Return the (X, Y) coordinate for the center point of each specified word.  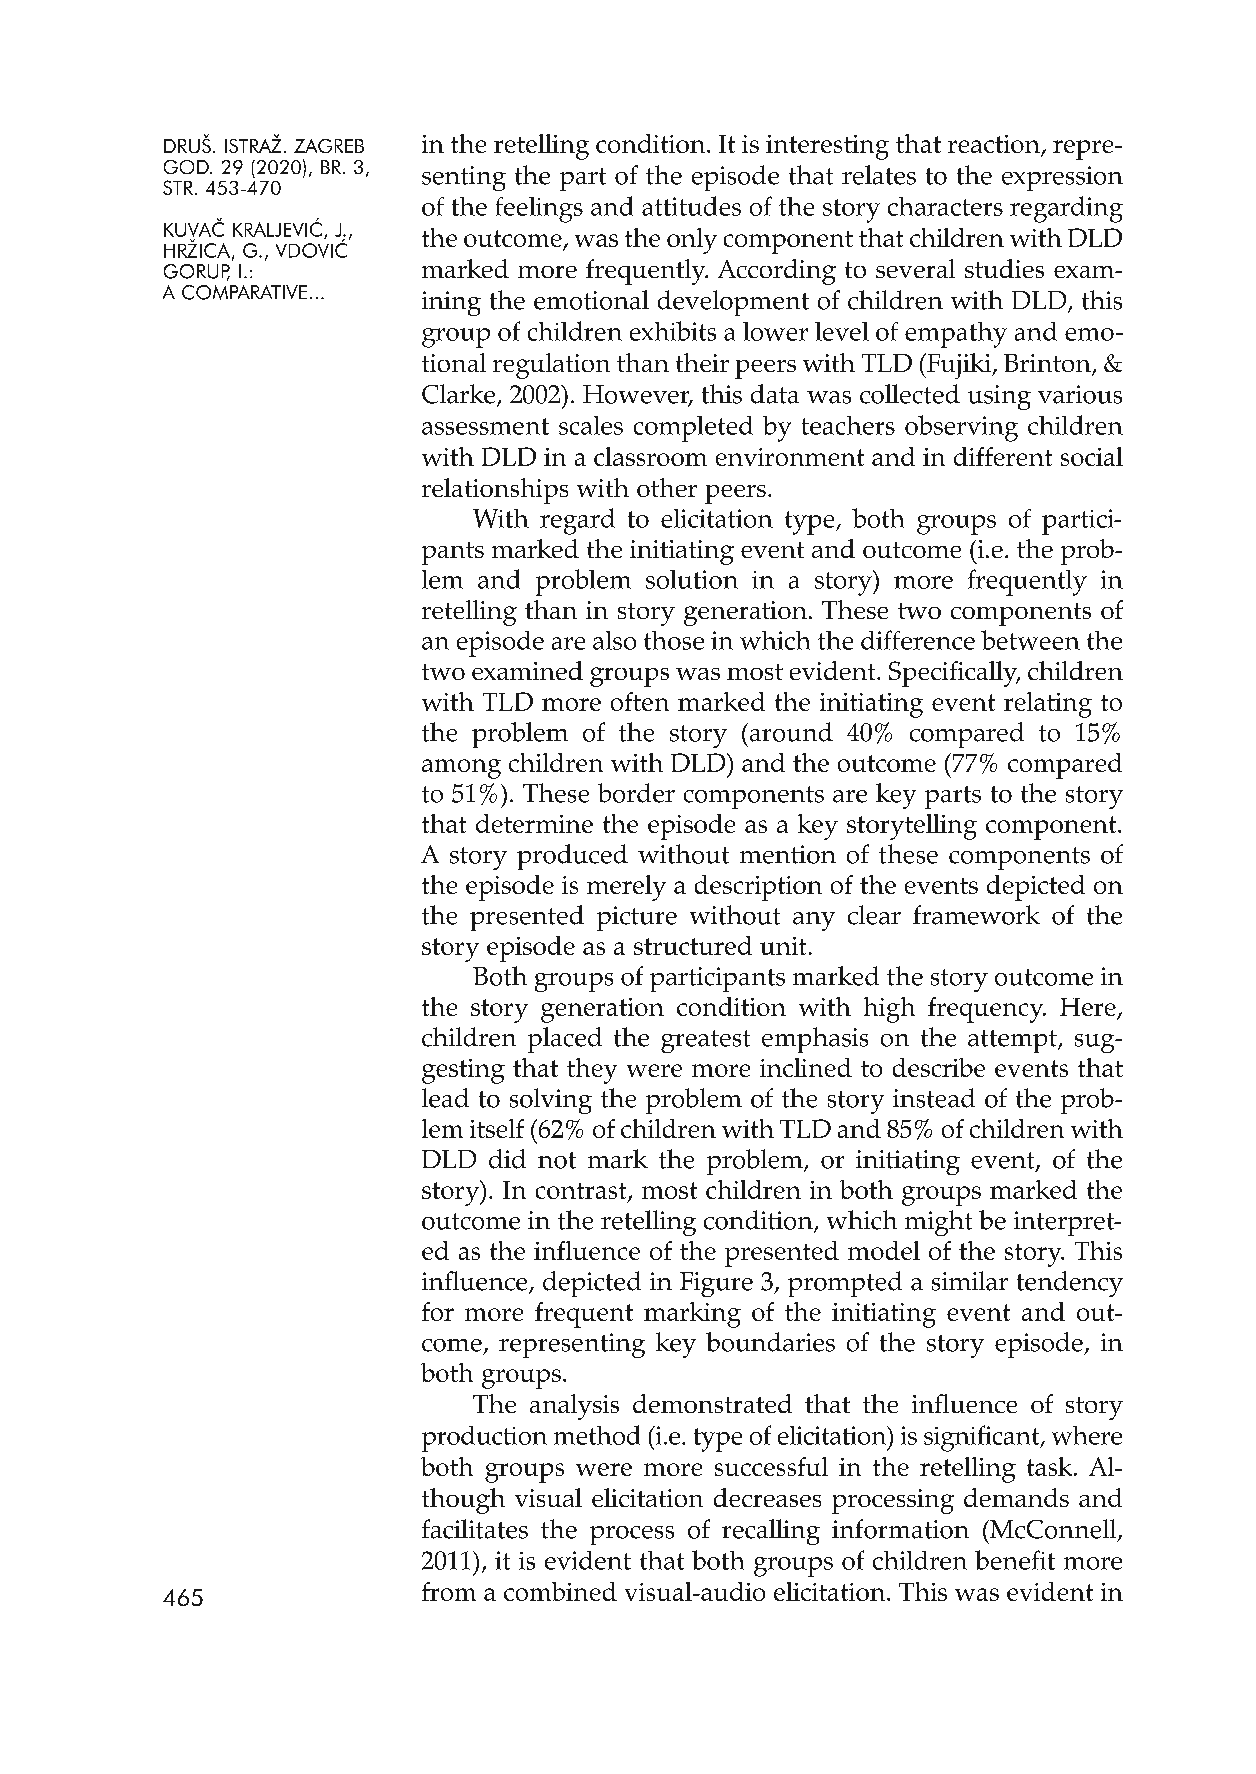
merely (626, 888)
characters (945, 206)
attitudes (691, 206)
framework (976, 915)
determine (534, 823)
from (449, 1591)
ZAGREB (329, 146)
